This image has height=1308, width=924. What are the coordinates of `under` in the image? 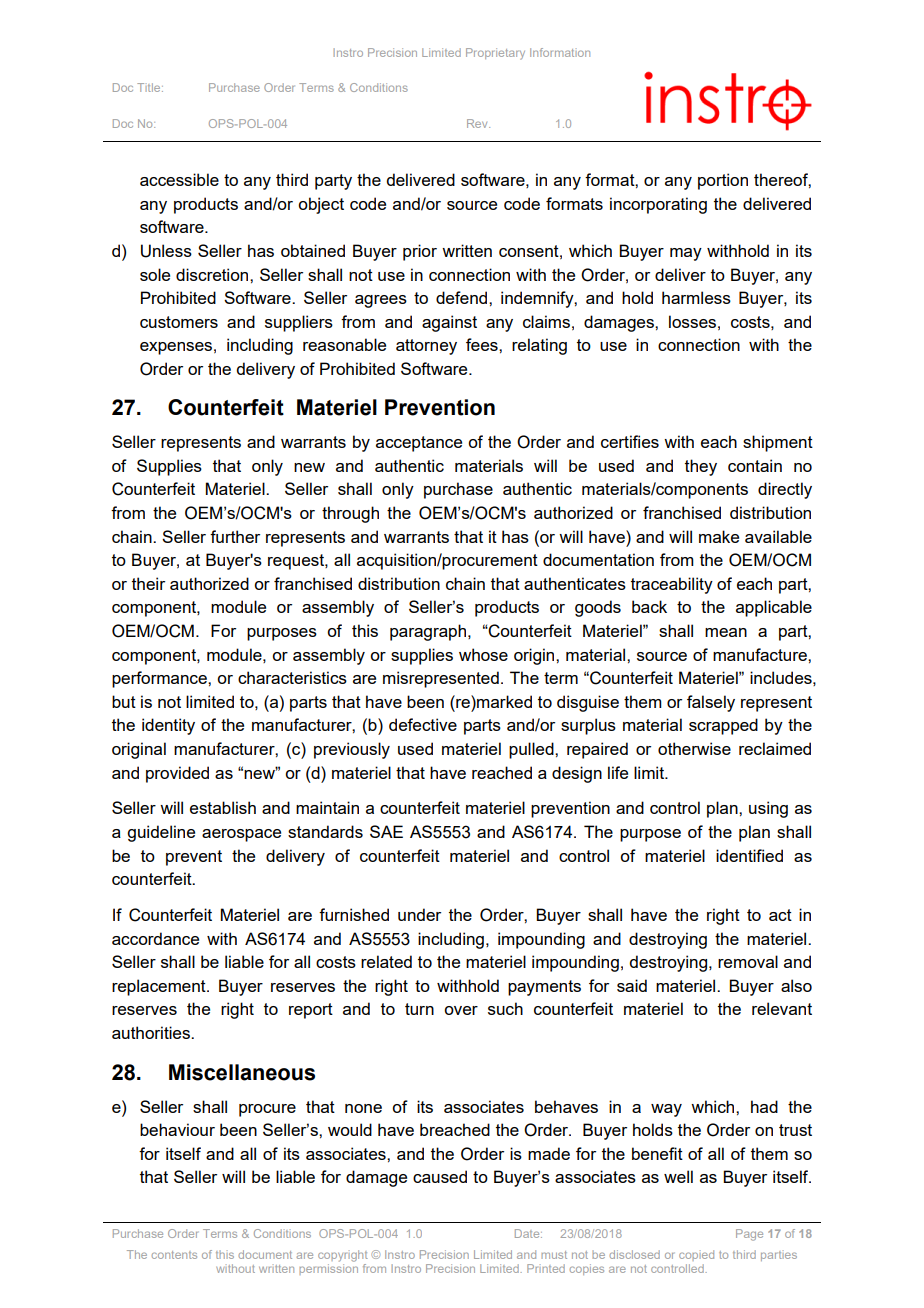 It's located at (419, 914).
